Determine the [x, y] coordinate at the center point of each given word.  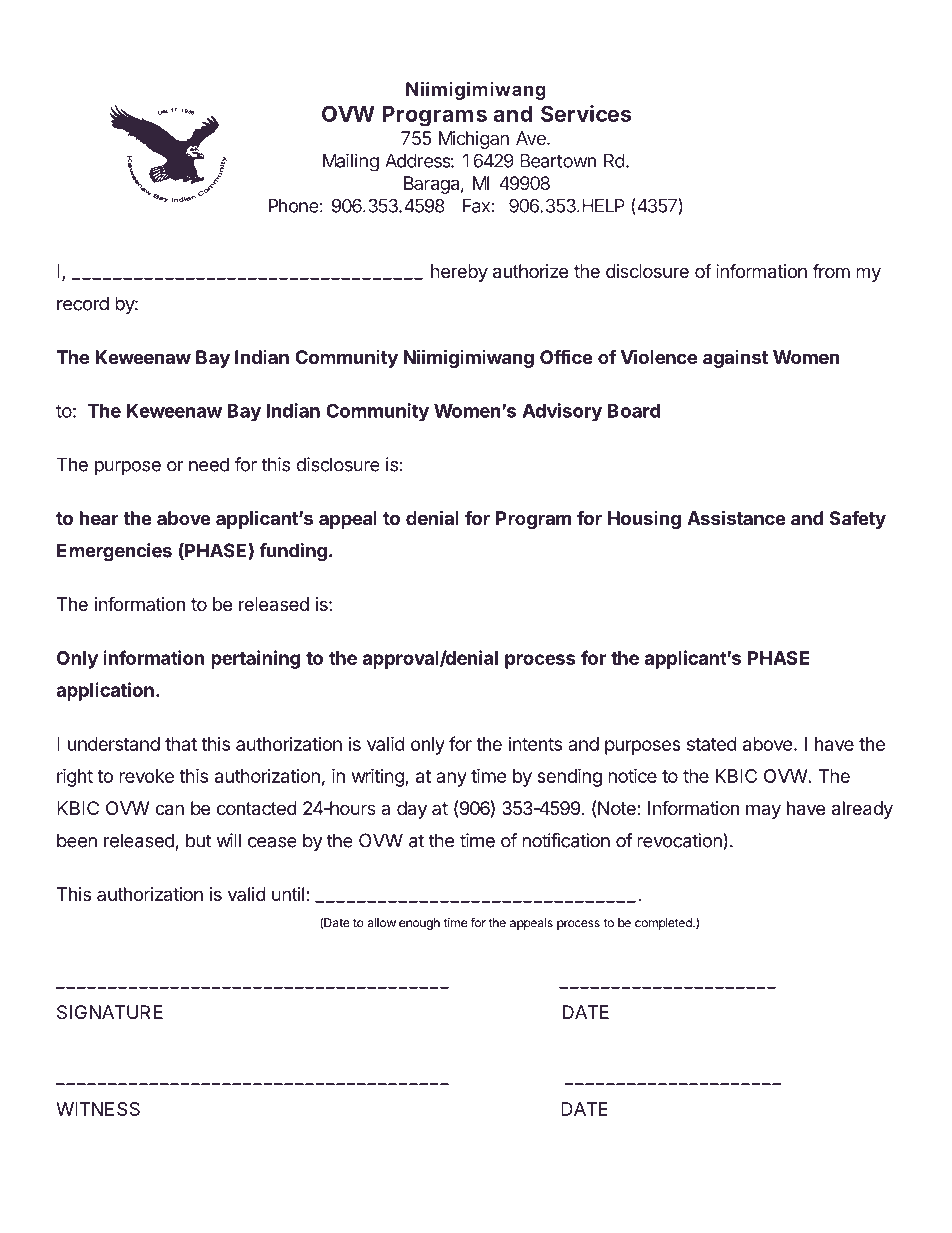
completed [664, 924]
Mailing [351, 162]
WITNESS [98, 1109]
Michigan [474, 140]
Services [586, 113]
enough [419, 924]
